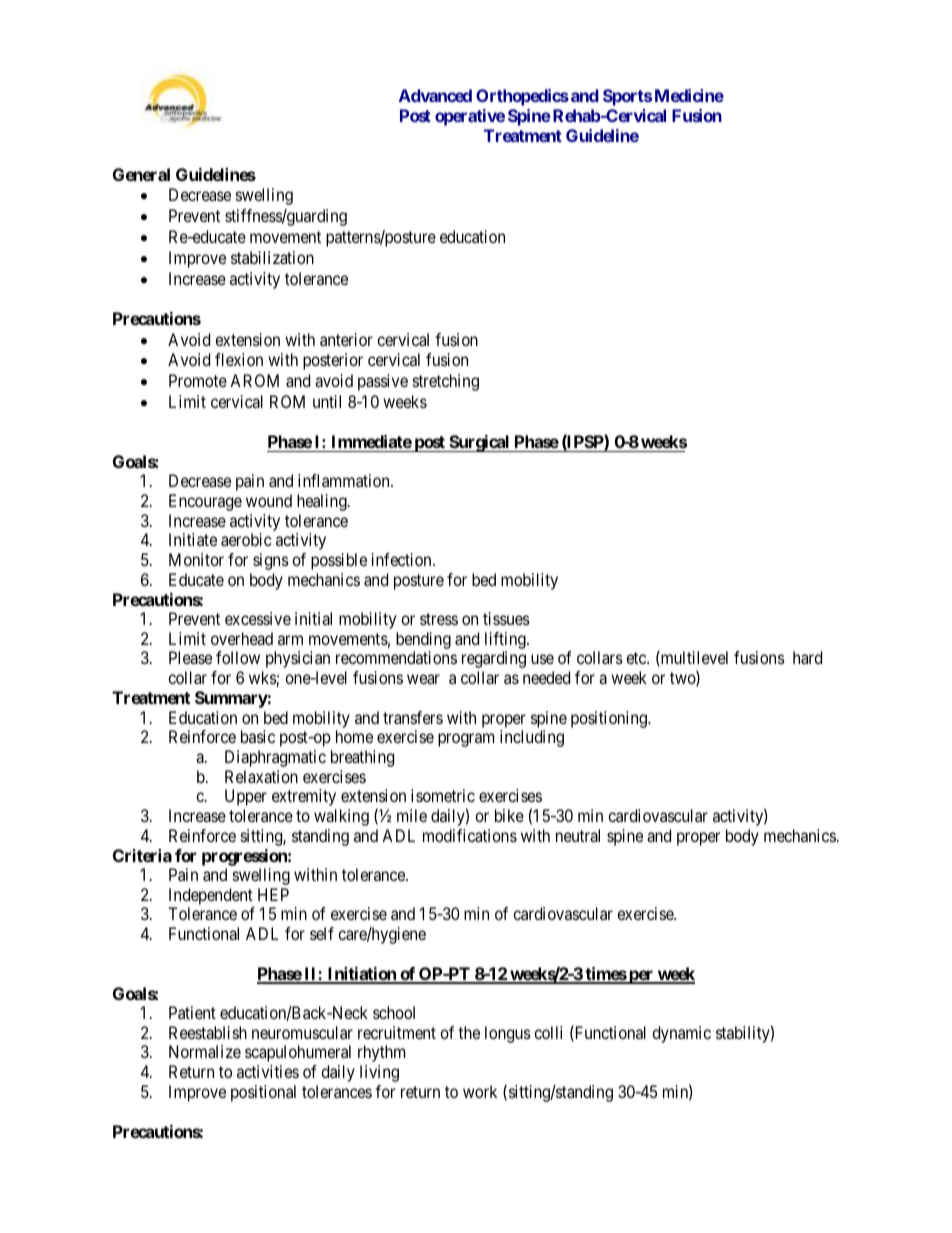  What do you see at coordinates (681, 1034) in the document?
I see `dynamic` at bounding box center [681, 1034].
